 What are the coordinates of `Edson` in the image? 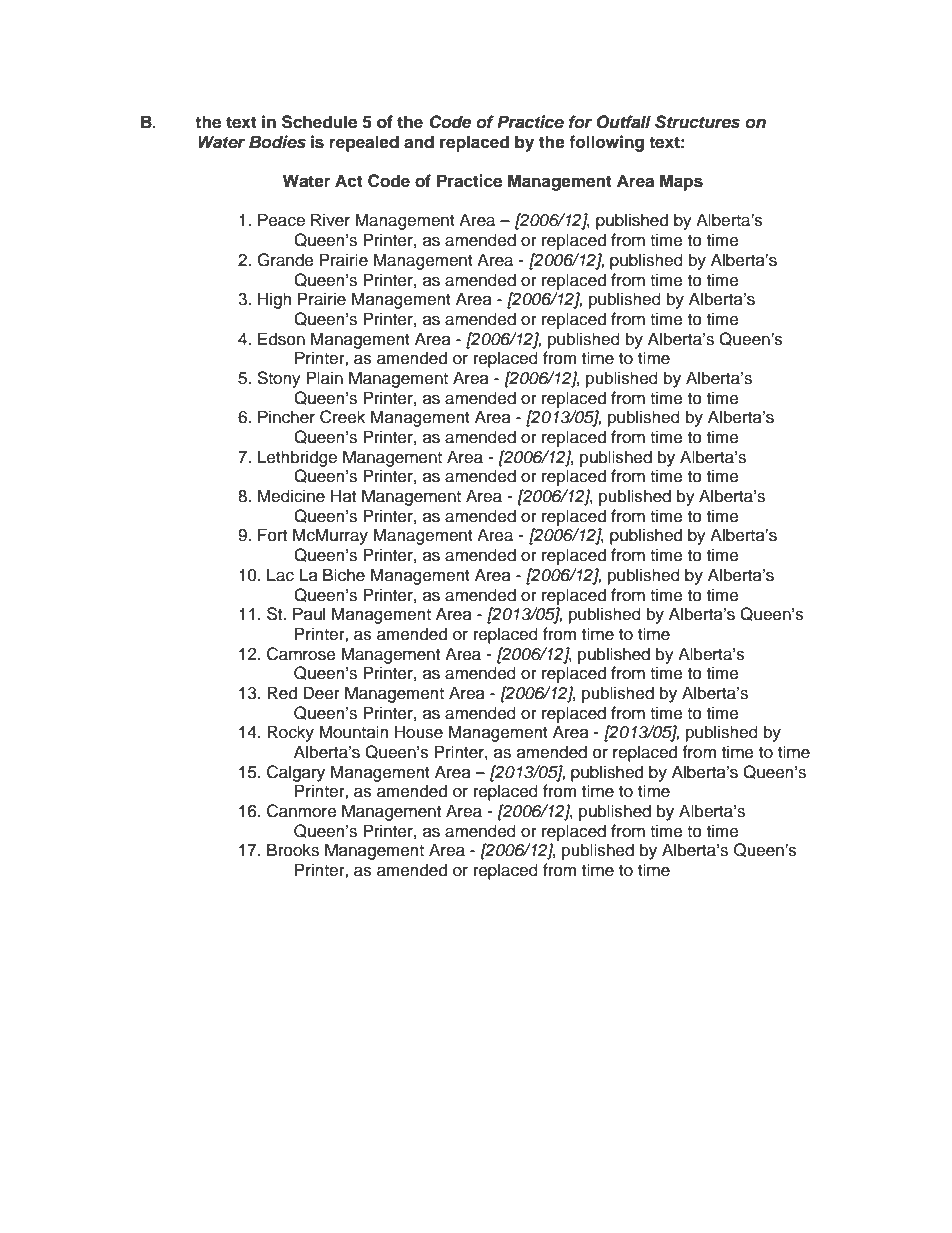 It's located at (281, 339).
